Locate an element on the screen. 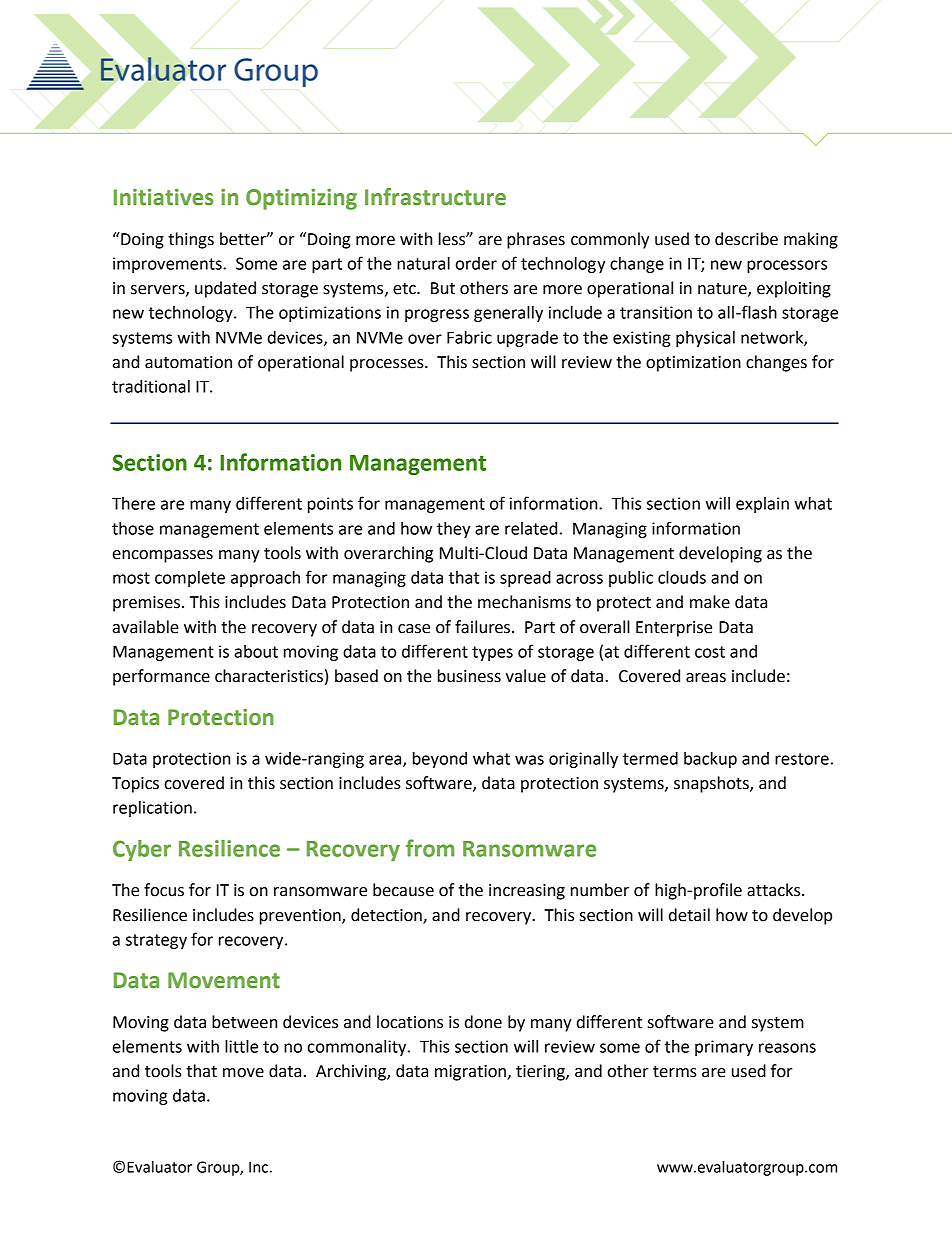 This screenshot has height=1233, width=952. things is located at coordinates (191, 240).
